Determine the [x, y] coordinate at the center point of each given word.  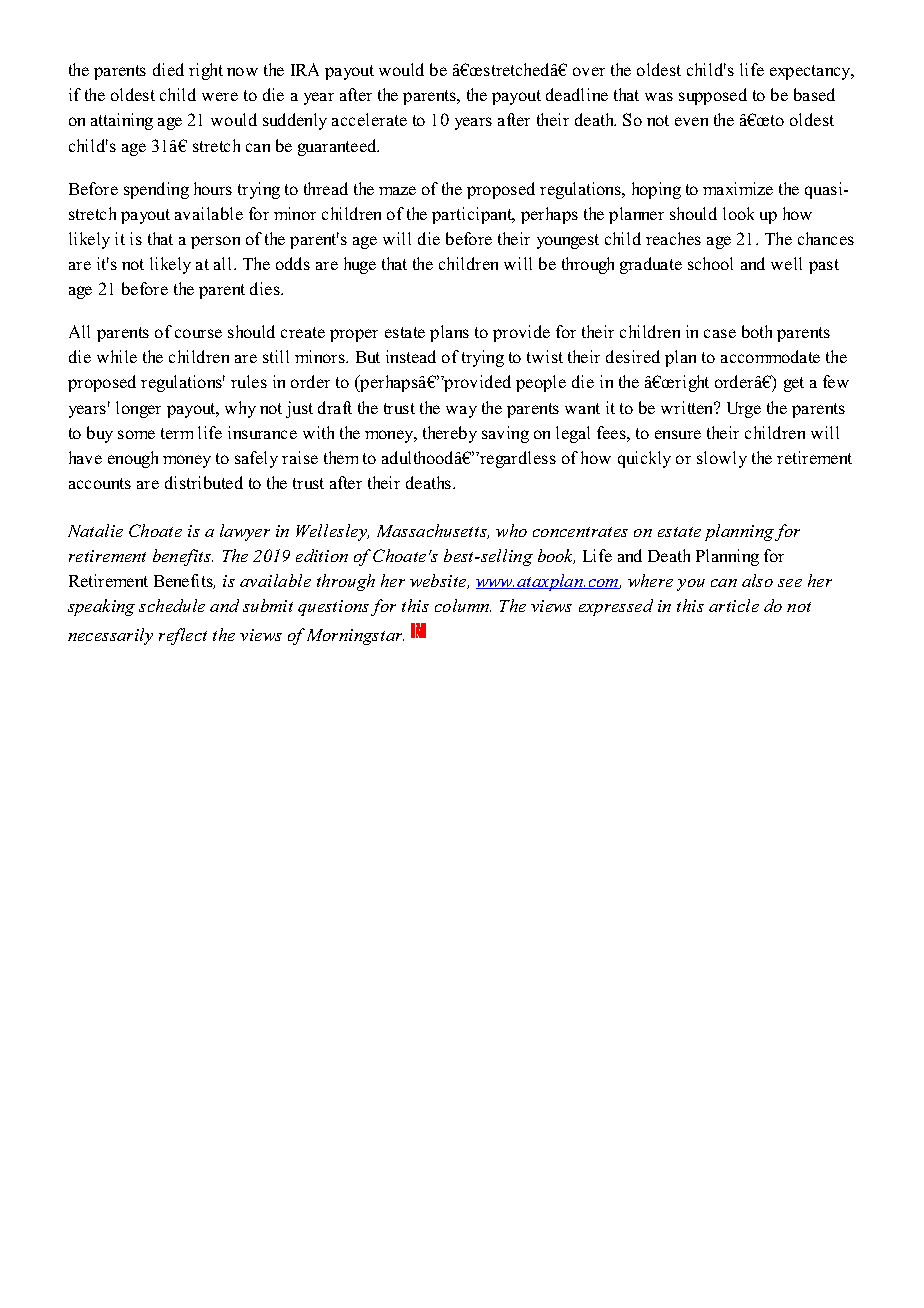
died [168, 69]
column [463, 605]
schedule [172, 605]
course [198, 333]
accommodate [770, 356]
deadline [577, 94]
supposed [713, 96]
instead [411, 356]
